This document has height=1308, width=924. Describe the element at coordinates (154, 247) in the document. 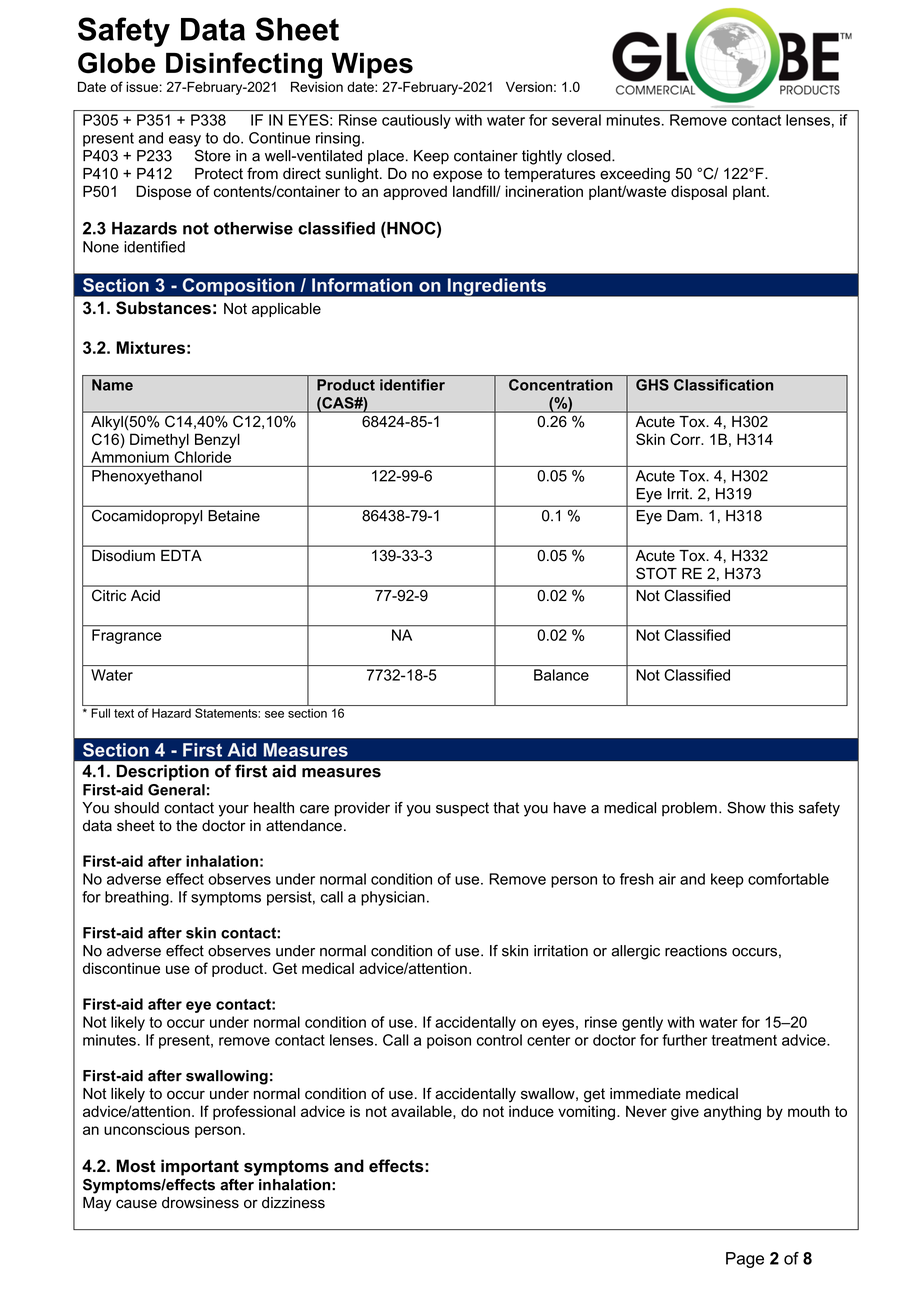

I see `identified` at that location.
